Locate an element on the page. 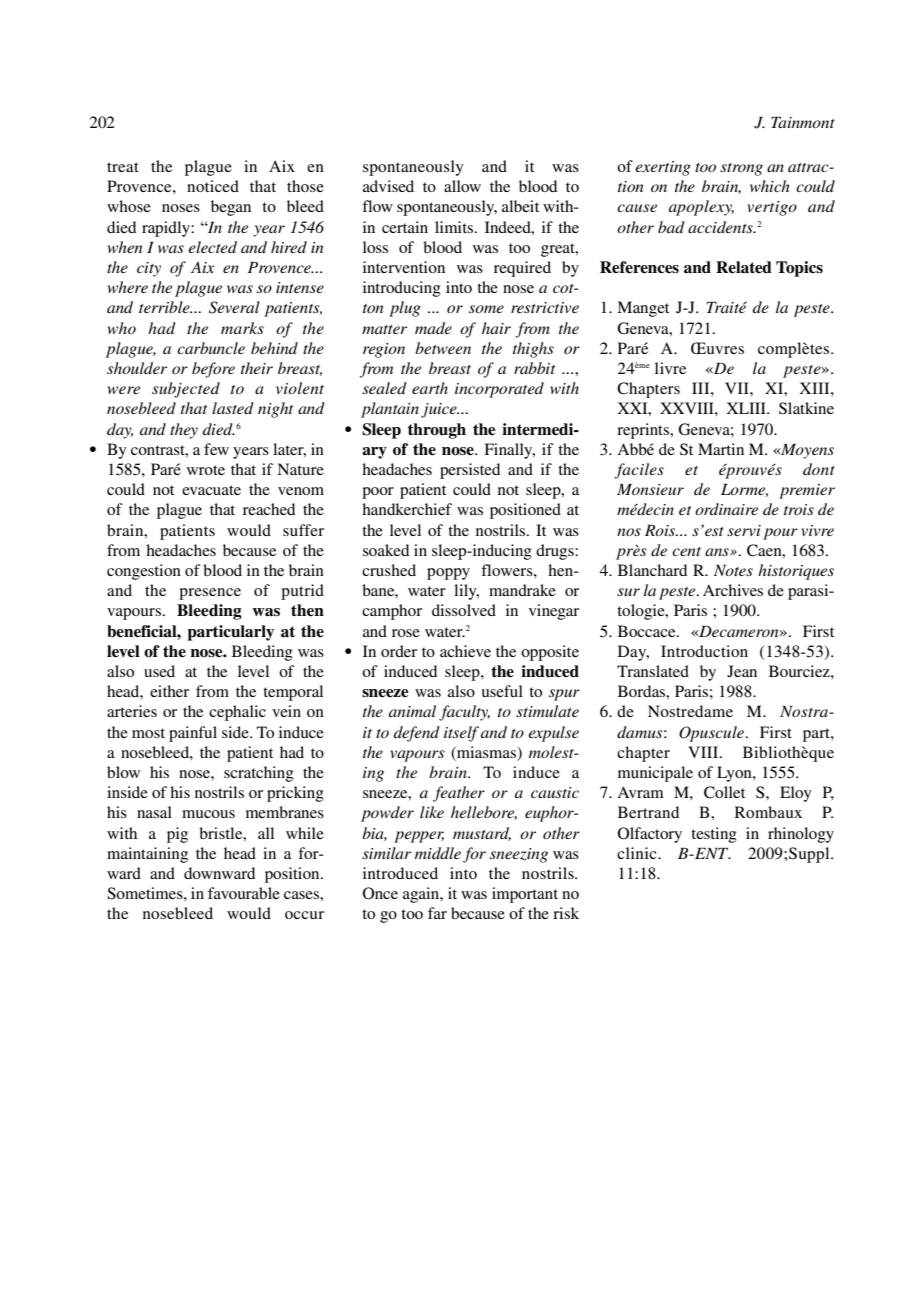 The width and height of the document is (924, 1308). cent is located at coordinates (686, 551).
